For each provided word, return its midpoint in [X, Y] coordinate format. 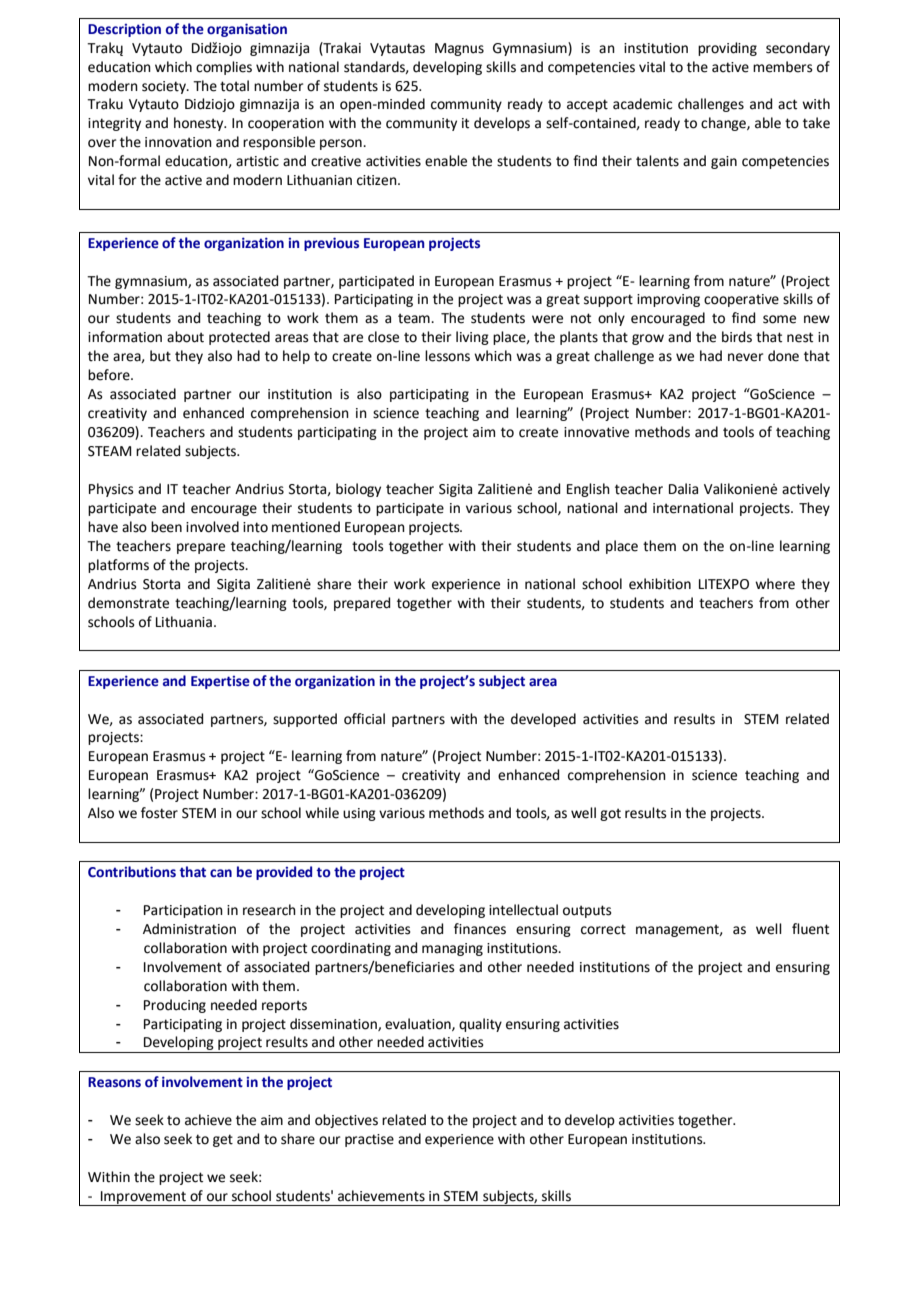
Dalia [683, 489]
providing [727, 49]
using [359, 814]
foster [159, 813]
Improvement [143, 1198]
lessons [447, 356]
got [610, 814]
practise [369, 1140]
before [110, 375]
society [165, 87]
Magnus [459, 49]
